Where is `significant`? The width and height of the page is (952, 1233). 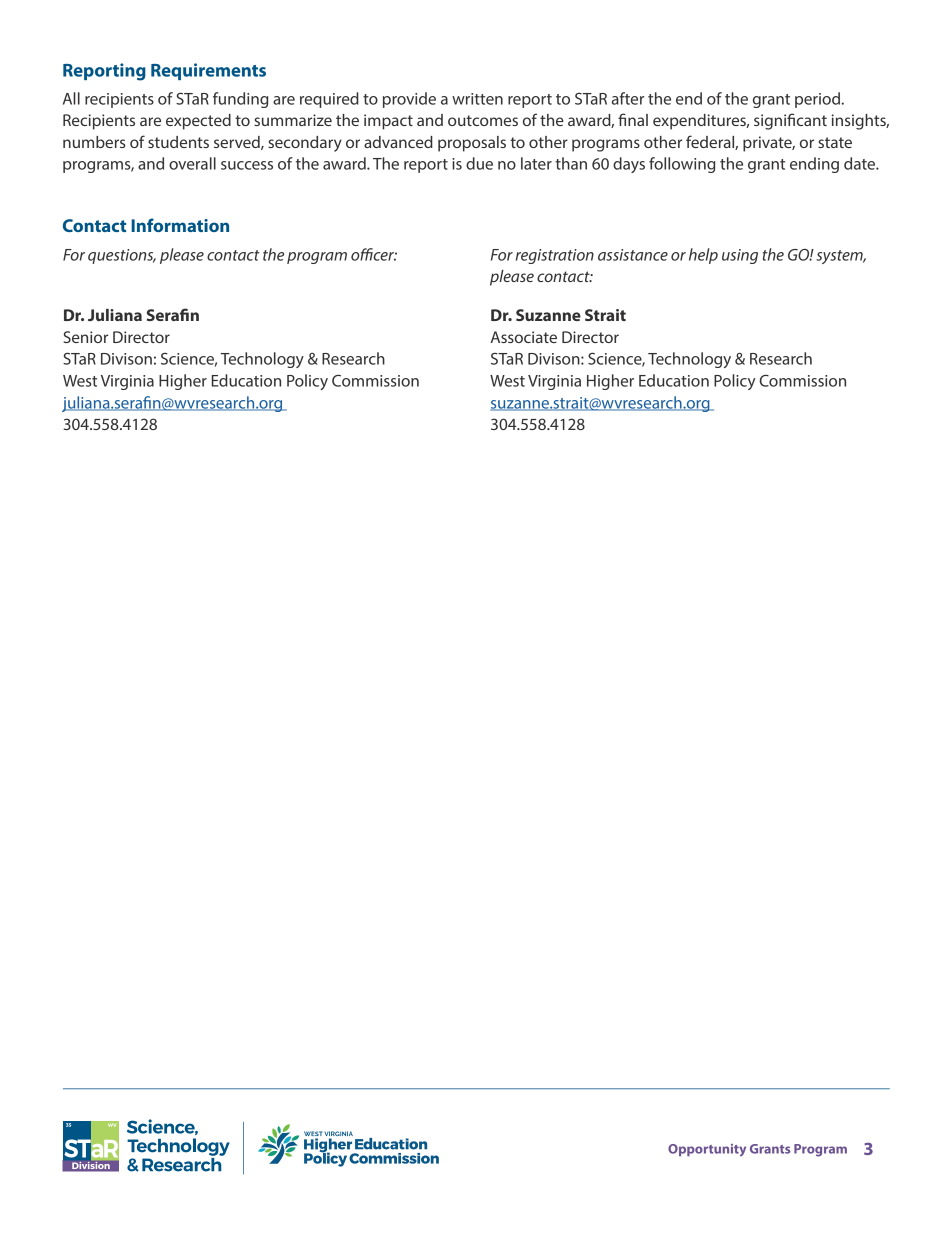
significant is located at coordinates (790, 121).
